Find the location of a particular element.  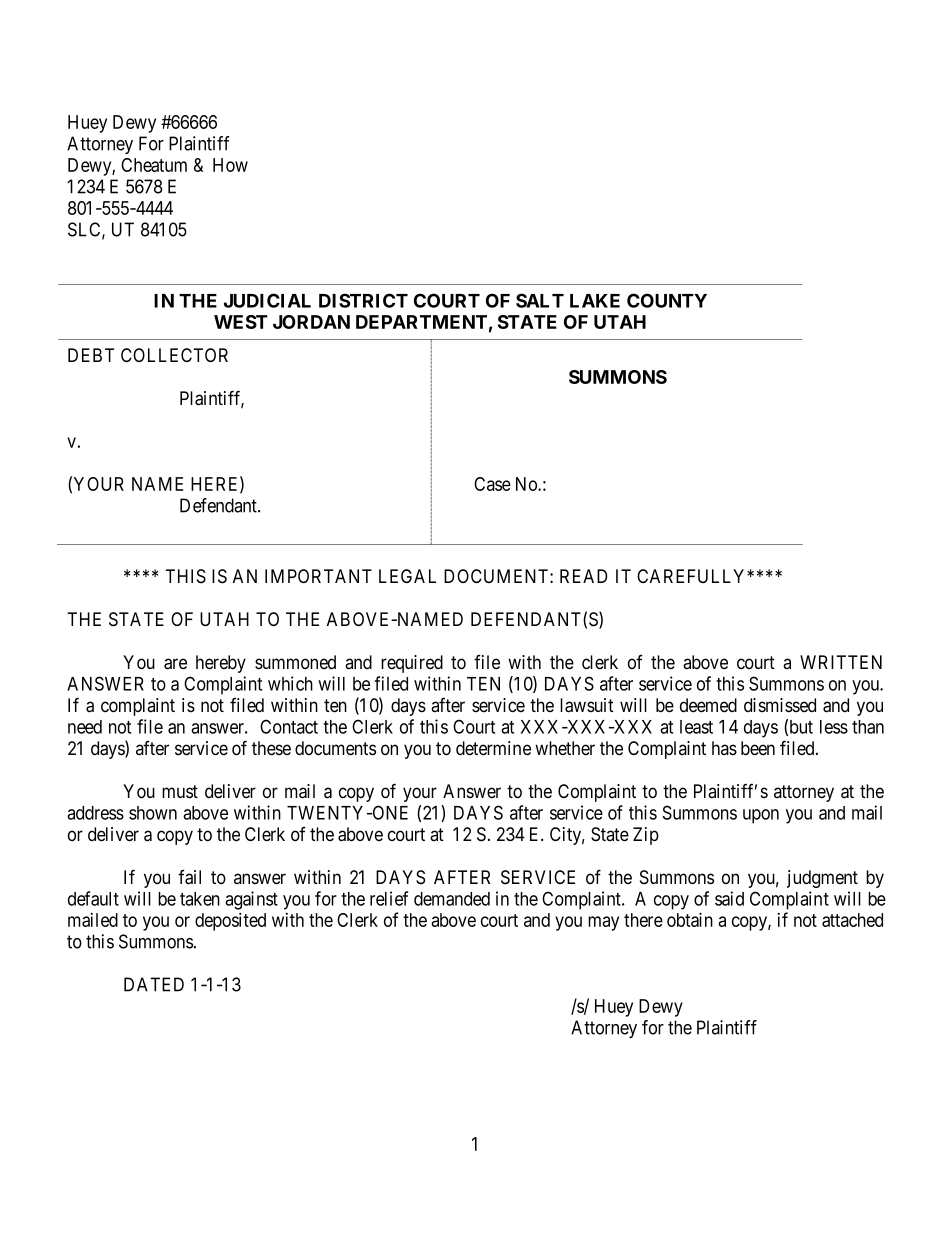

SALT is located at coordinates (540, 300).
